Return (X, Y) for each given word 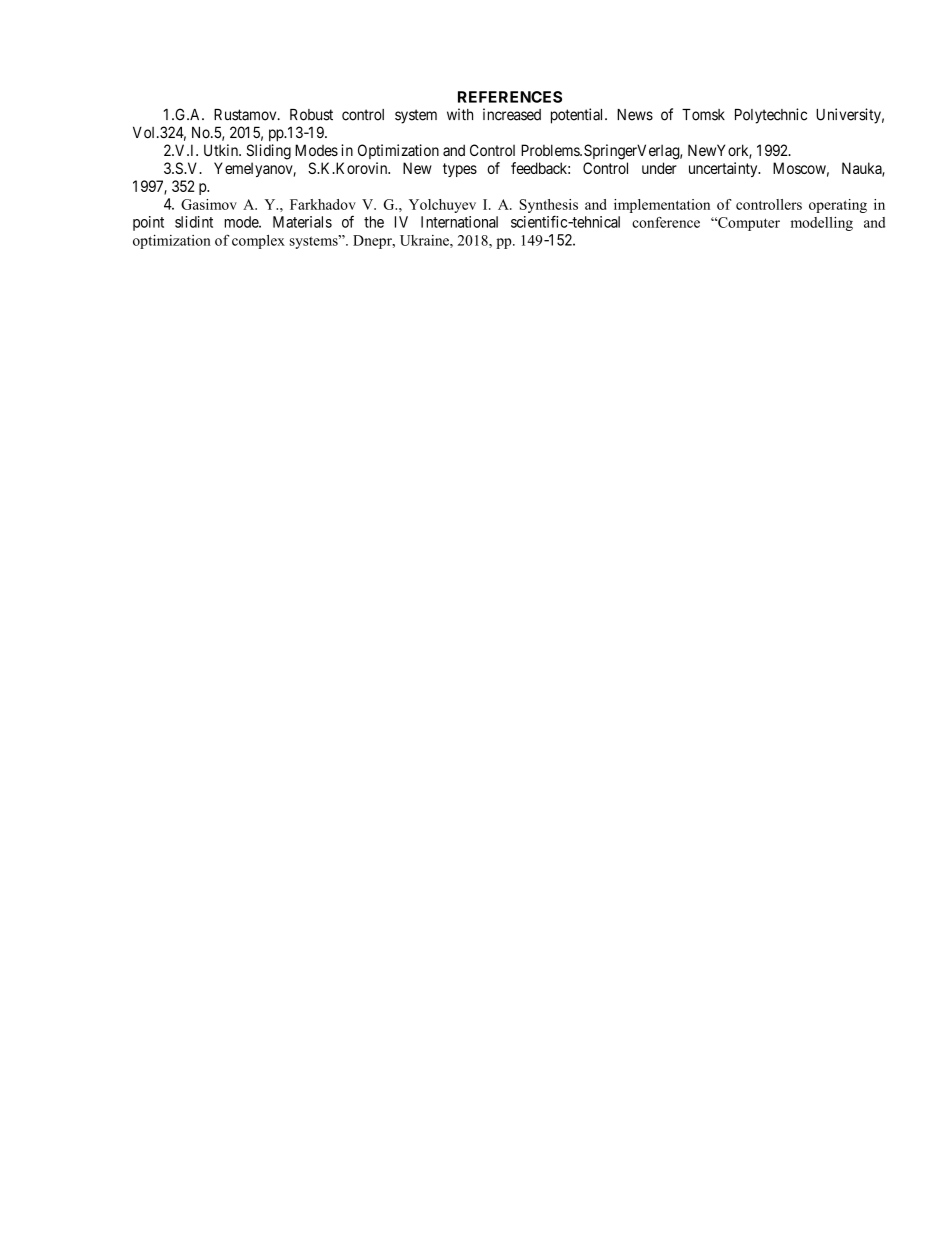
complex (258, 242)
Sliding (268, 152)
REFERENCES (510, 97)
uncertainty (724, 169)
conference (666, 222)
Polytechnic (771, 116)
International (459, 222)
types (460, 170)
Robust (311, 115)
